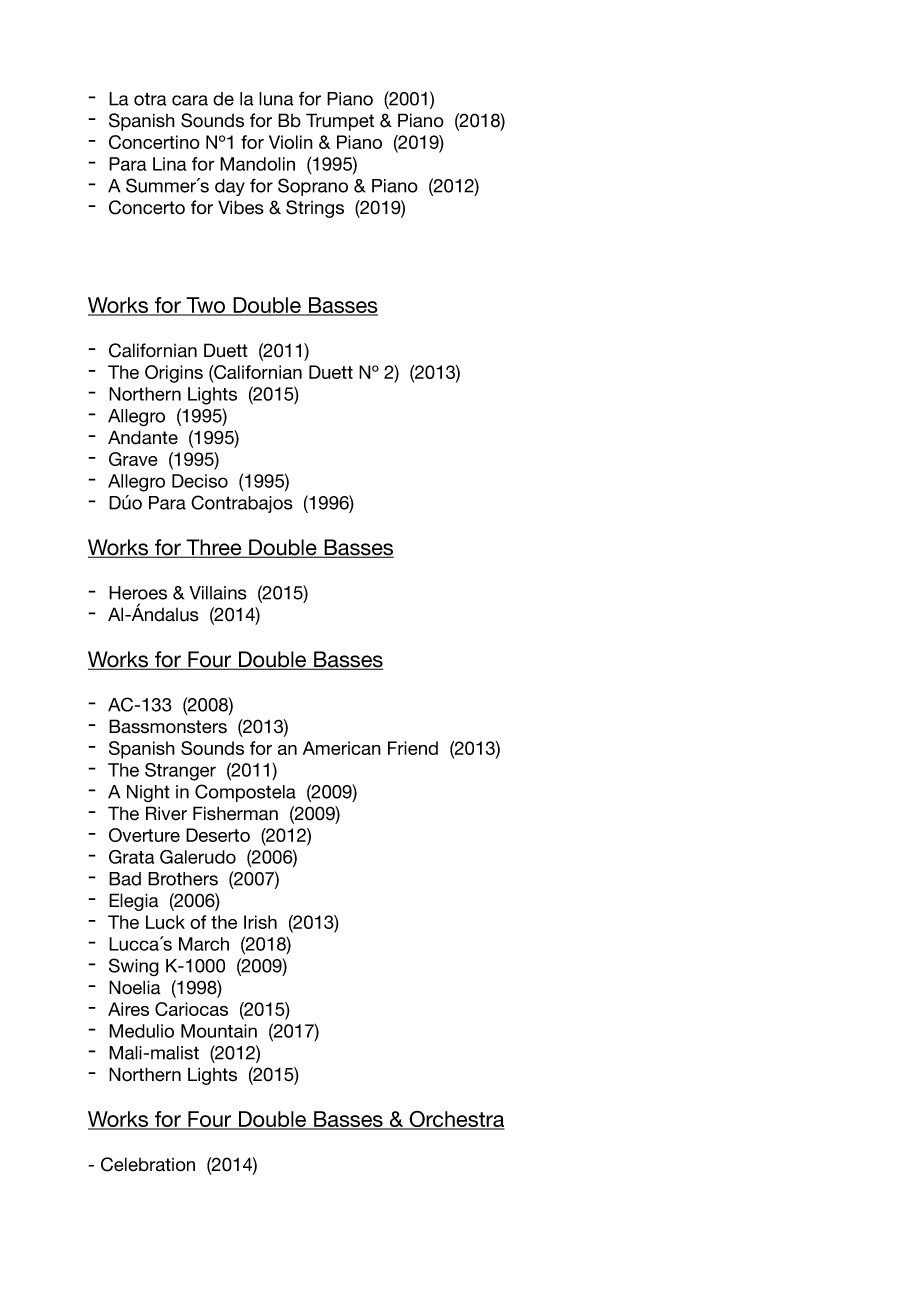  What do you see at coordinates (276, 99) in the screenshot?
I see `luna` at bounding box center [276, 99].
